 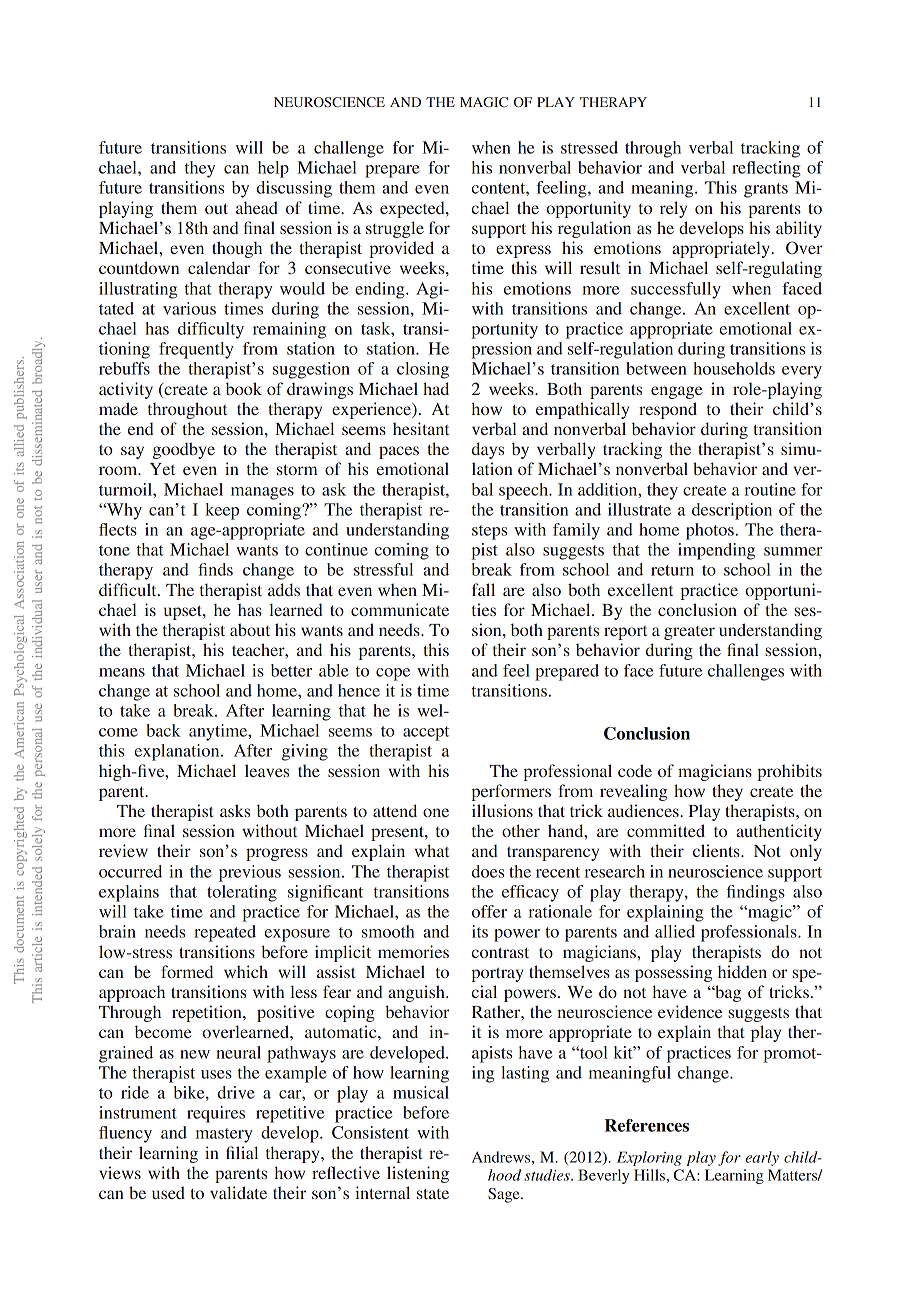 I want to click on used, so click(x=168, y=1192).
